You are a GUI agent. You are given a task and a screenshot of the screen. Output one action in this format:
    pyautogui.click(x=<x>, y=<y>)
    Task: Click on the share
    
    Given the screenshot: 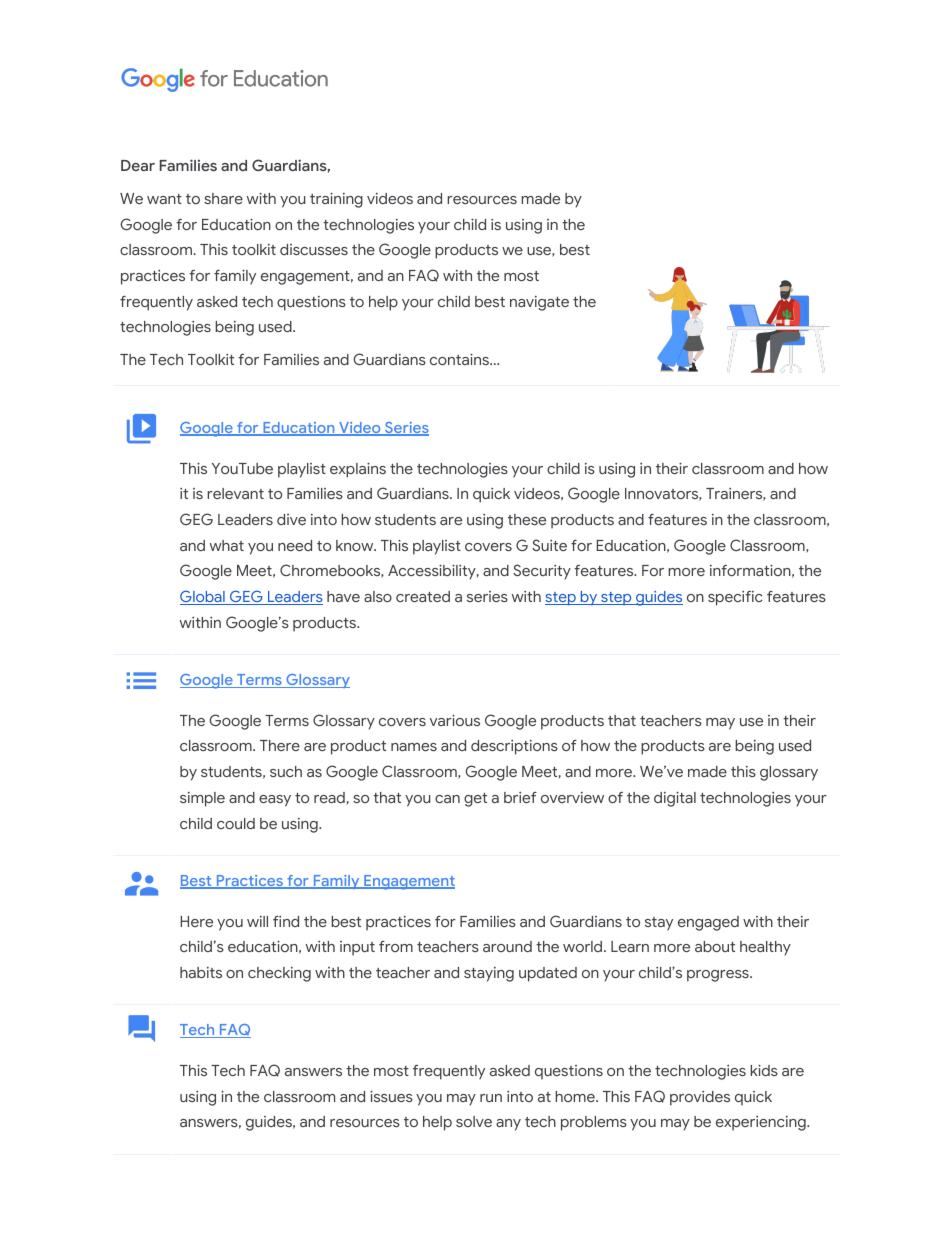 What is the action you would take?
    pyautogui.click(x=223, y=198)
